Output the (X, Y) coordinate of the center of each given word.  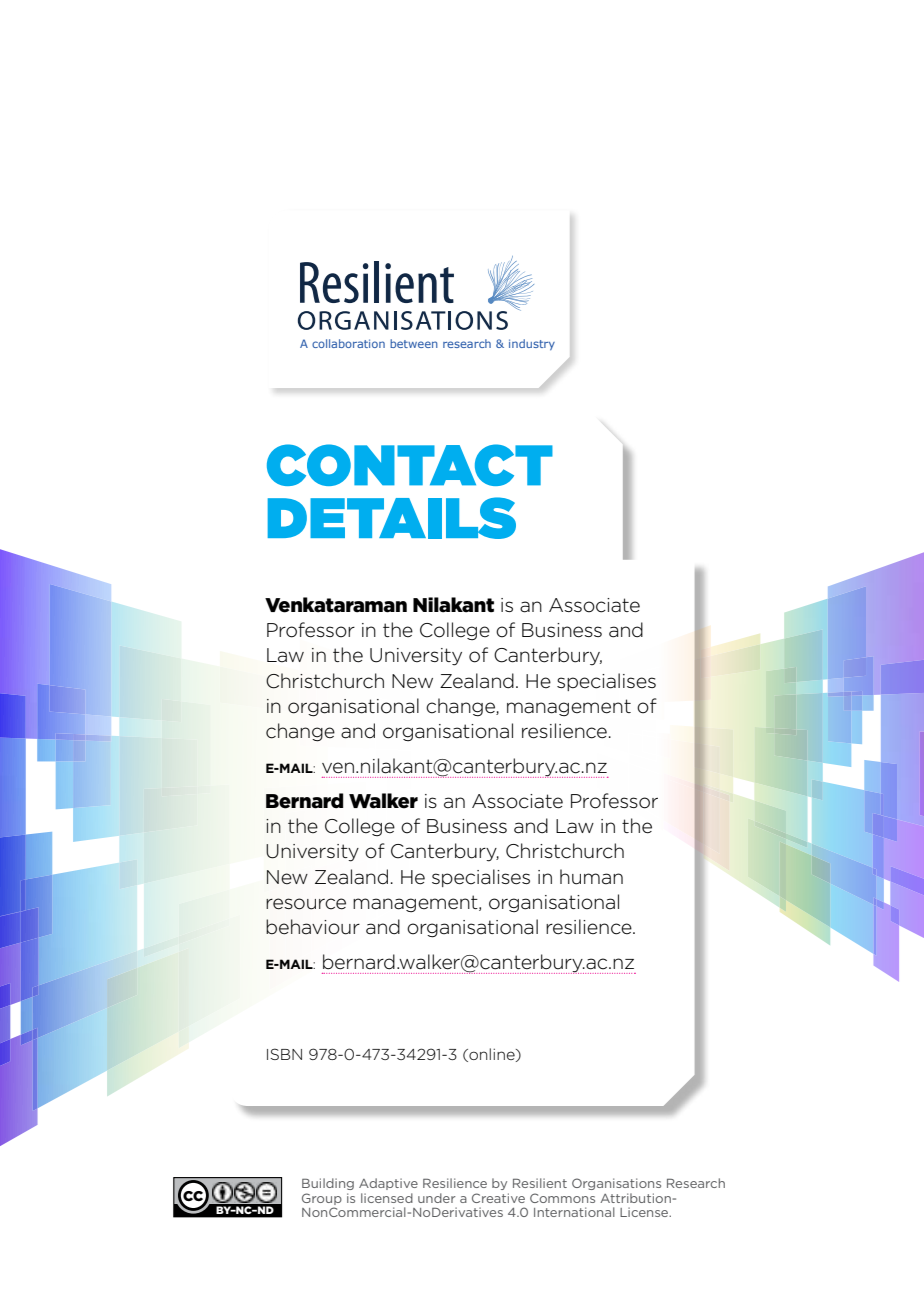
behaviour (313, 927)
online (492, 1055)
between (414, 343)
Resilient (540, 1183)
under (437, 1198)
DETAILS (392, 518)
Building (328, 1184)
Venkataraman (336, 605)
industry (532, 344)
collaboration (348, 343)
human (591, 877)
